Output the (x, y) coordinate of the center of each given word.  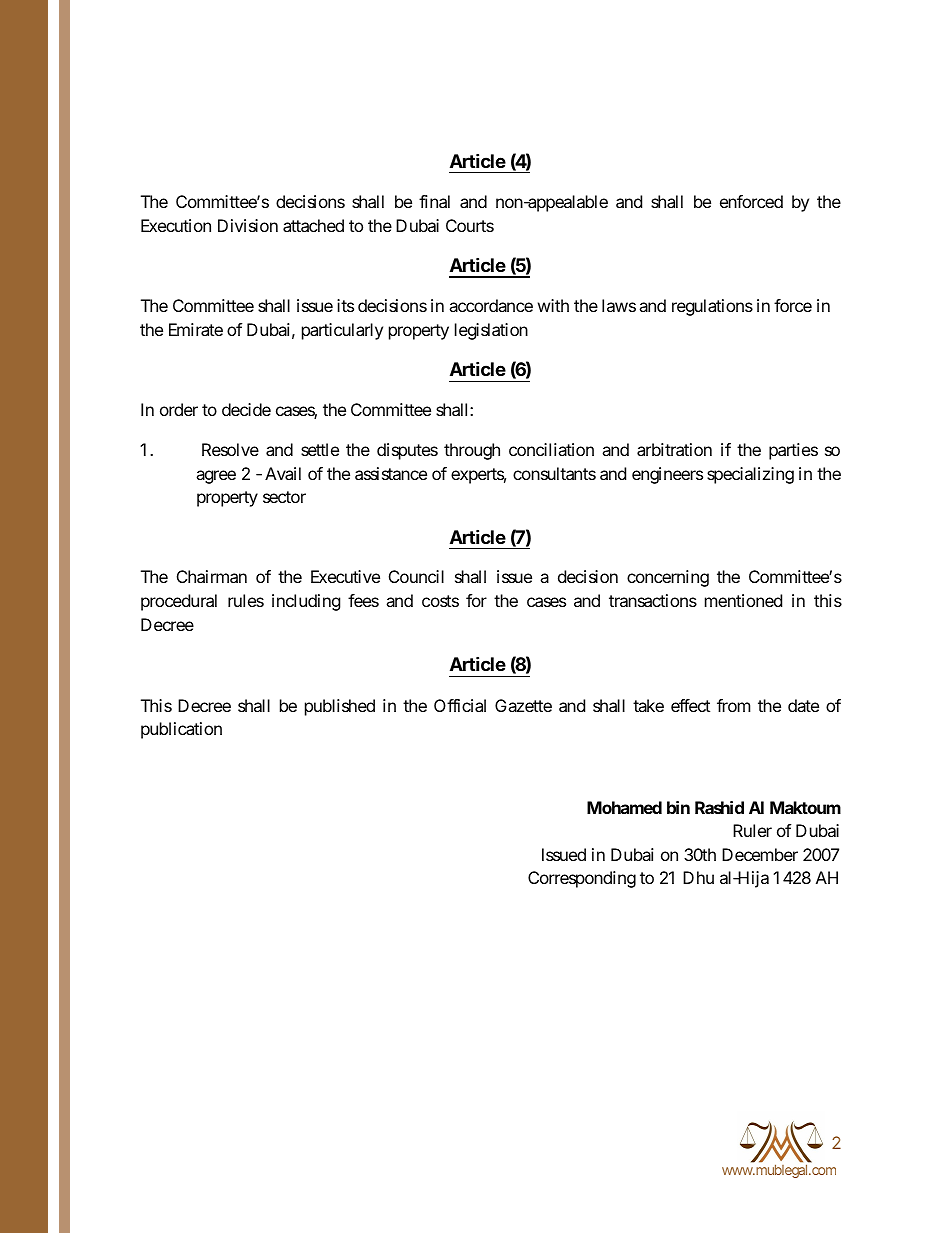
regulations (712, 307)
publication (181, 730)
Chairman (212, 576)
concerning (668, 578)
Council (416, 576)
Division (248, 225)
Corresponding (582, 879)
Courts (470, 225)
